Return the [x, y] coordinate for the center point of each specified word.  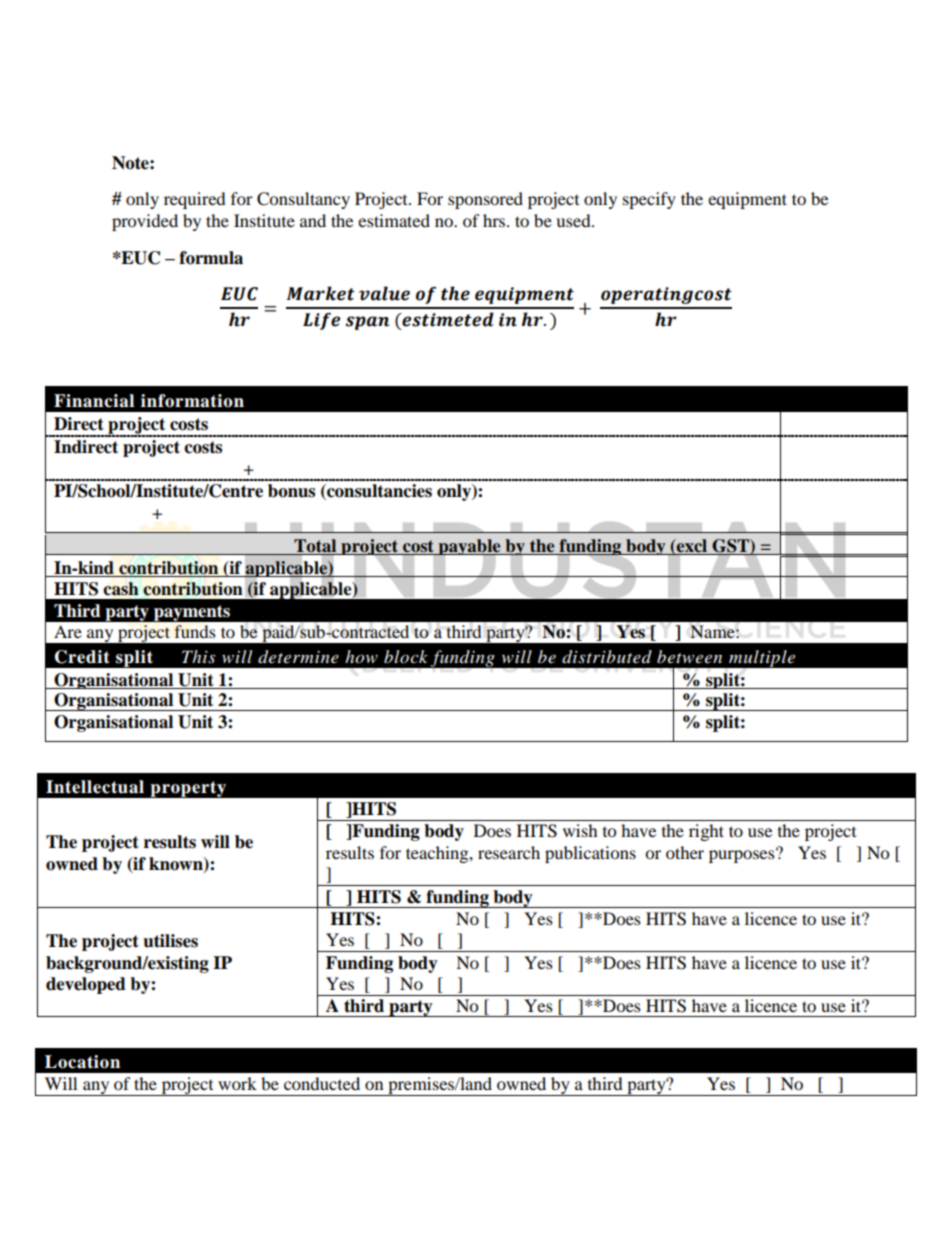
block [406, 656]
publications [590, 854]
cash [121, 589]
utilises [170, 941]
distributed [607, 657]
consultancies [378, 492]
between [689, 656]
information [192, 401]
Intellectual [95, 787]
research [509, 852]
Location [82, 1062]
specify [649, 200]
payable [469, 547]
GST [731, 547]
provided [145, 222]
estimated [394, 220]
